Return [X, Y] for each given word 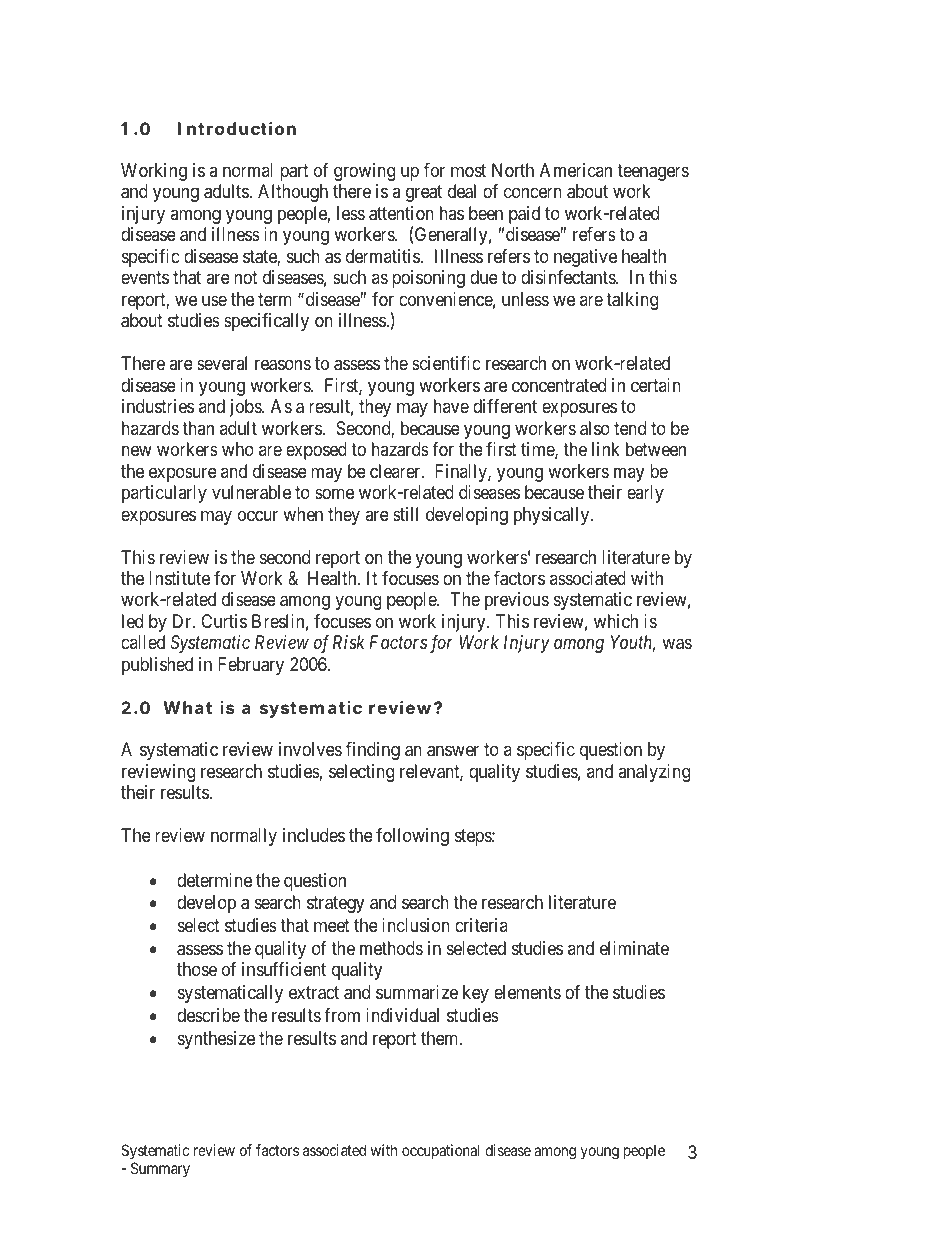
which [616, 621]
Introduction [237, 128]
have [451, 406]
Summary [160, 1169]
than [198, 428]
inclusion [416, 925]
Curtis [224, 621]
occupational [441, 1151]
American [576, 170]
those [197, 969]
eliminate [634, 948]
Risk [349, 642]
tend [630, 428]
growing [364, 172]
